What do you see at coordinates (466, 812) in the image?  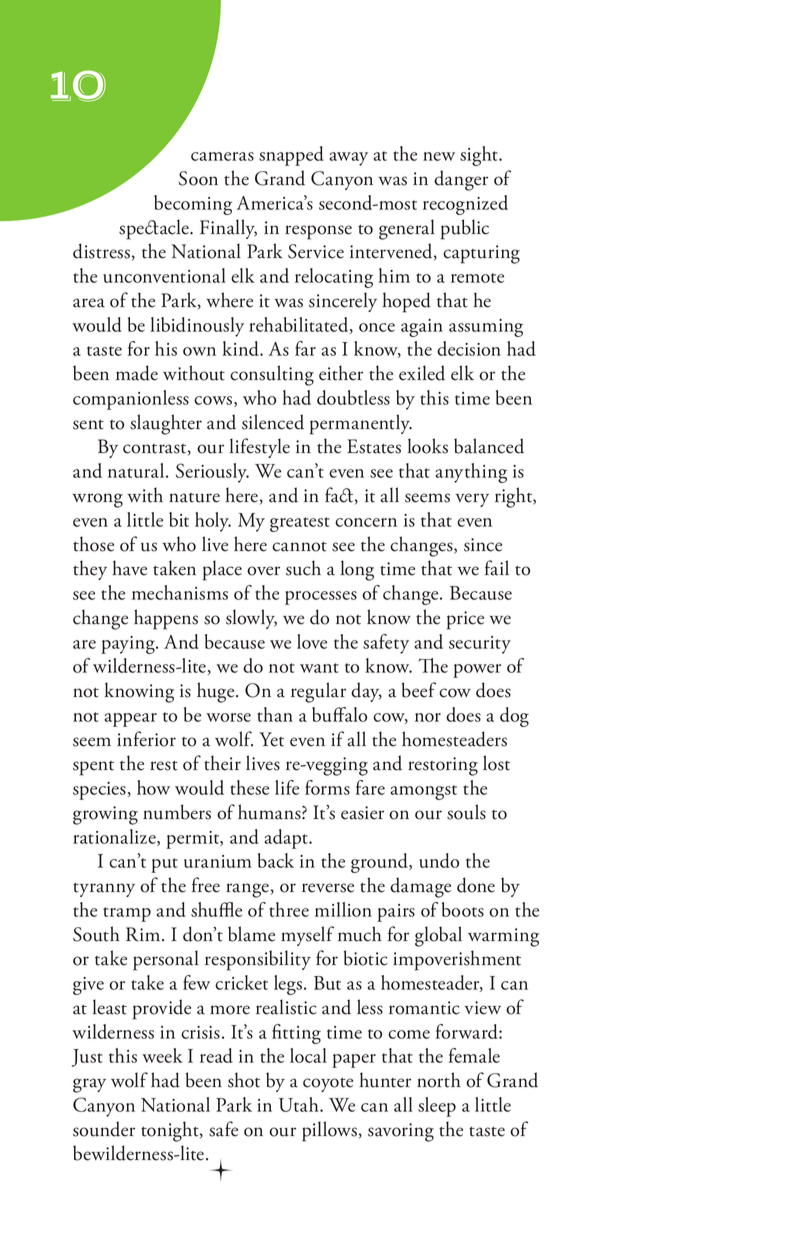 I see `souls` at bounding box center [466, 812].
